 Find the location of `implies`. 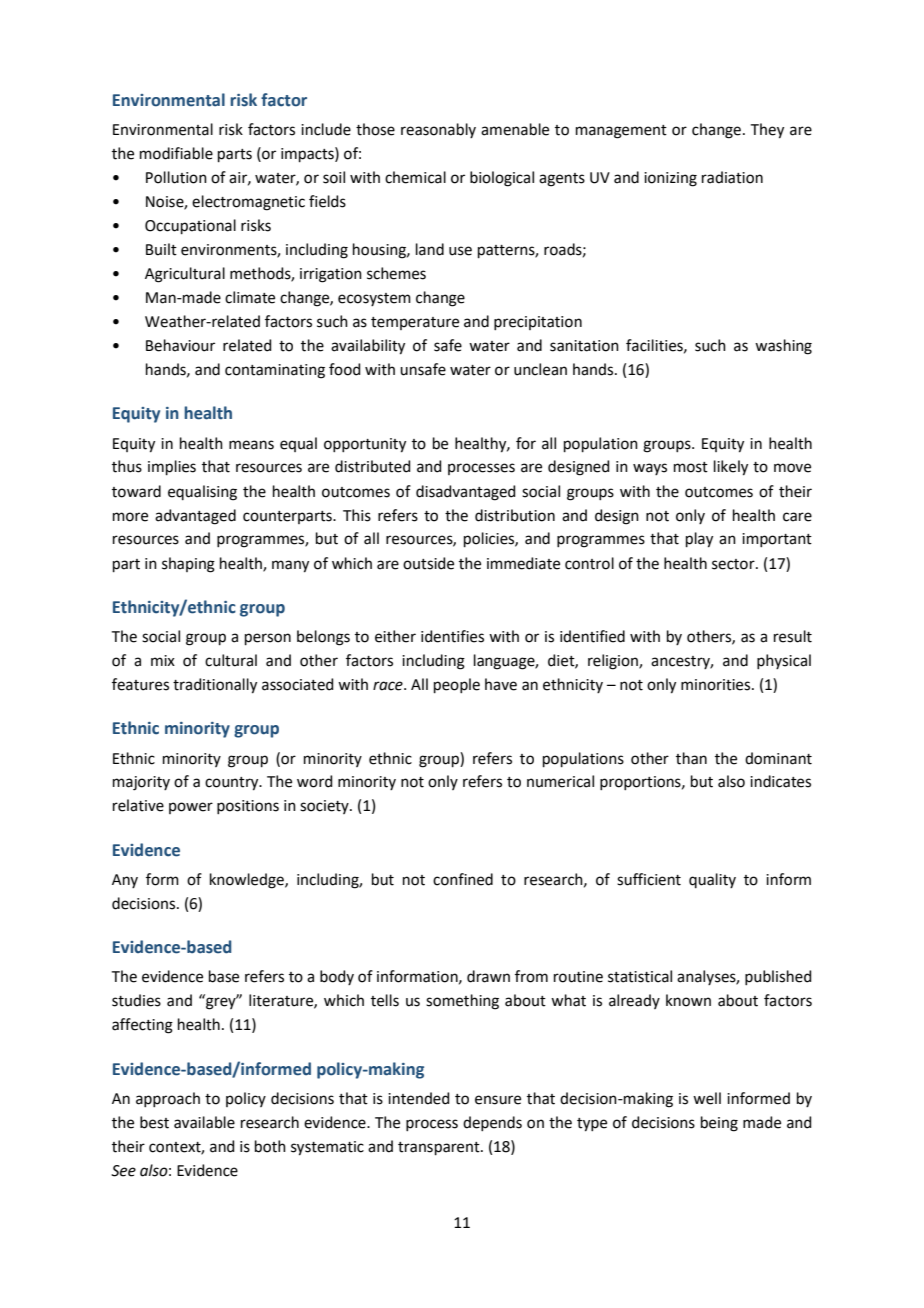

implies is located at coordinates (172, 467).
